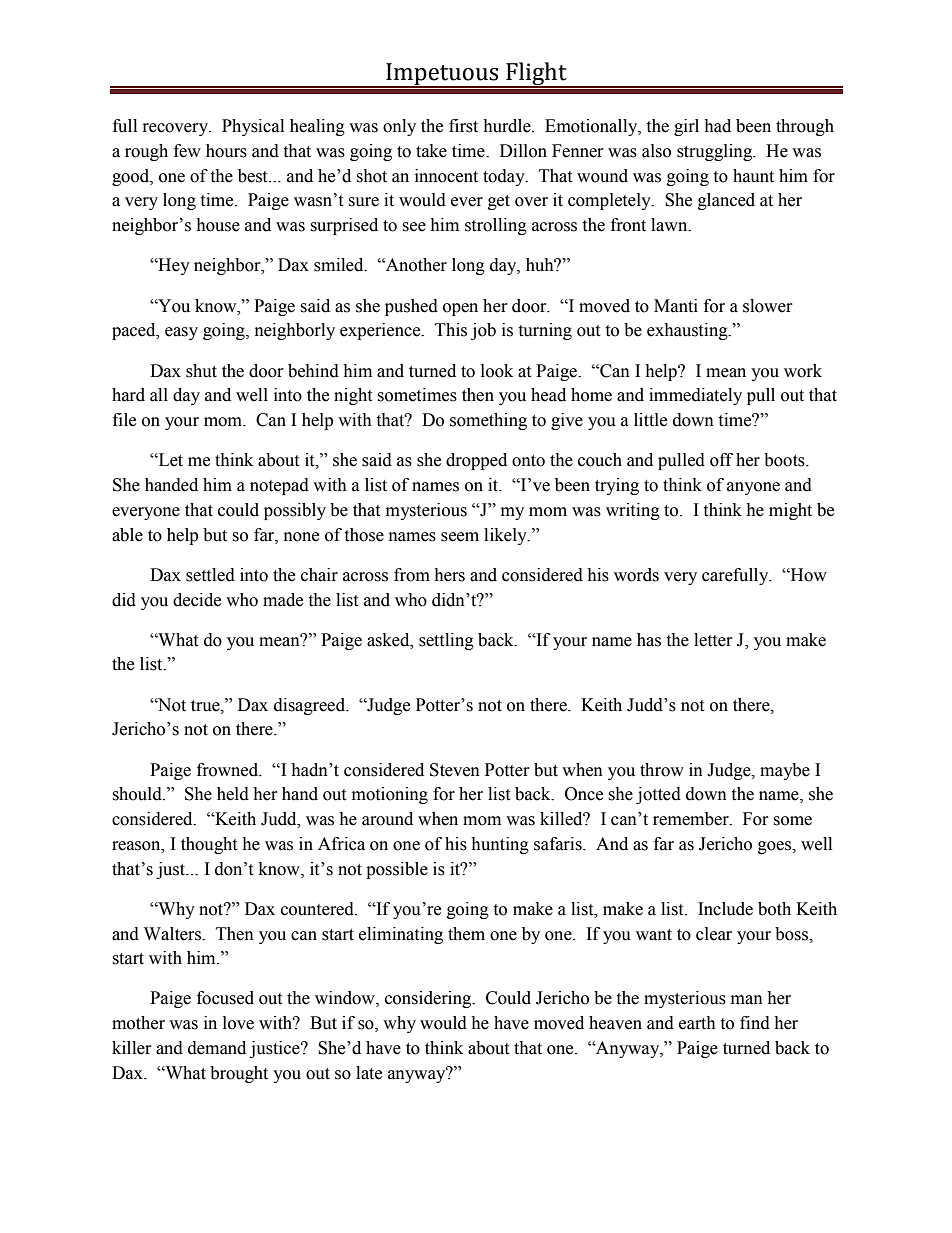  I want to click on immediately, so click(695, 396).
